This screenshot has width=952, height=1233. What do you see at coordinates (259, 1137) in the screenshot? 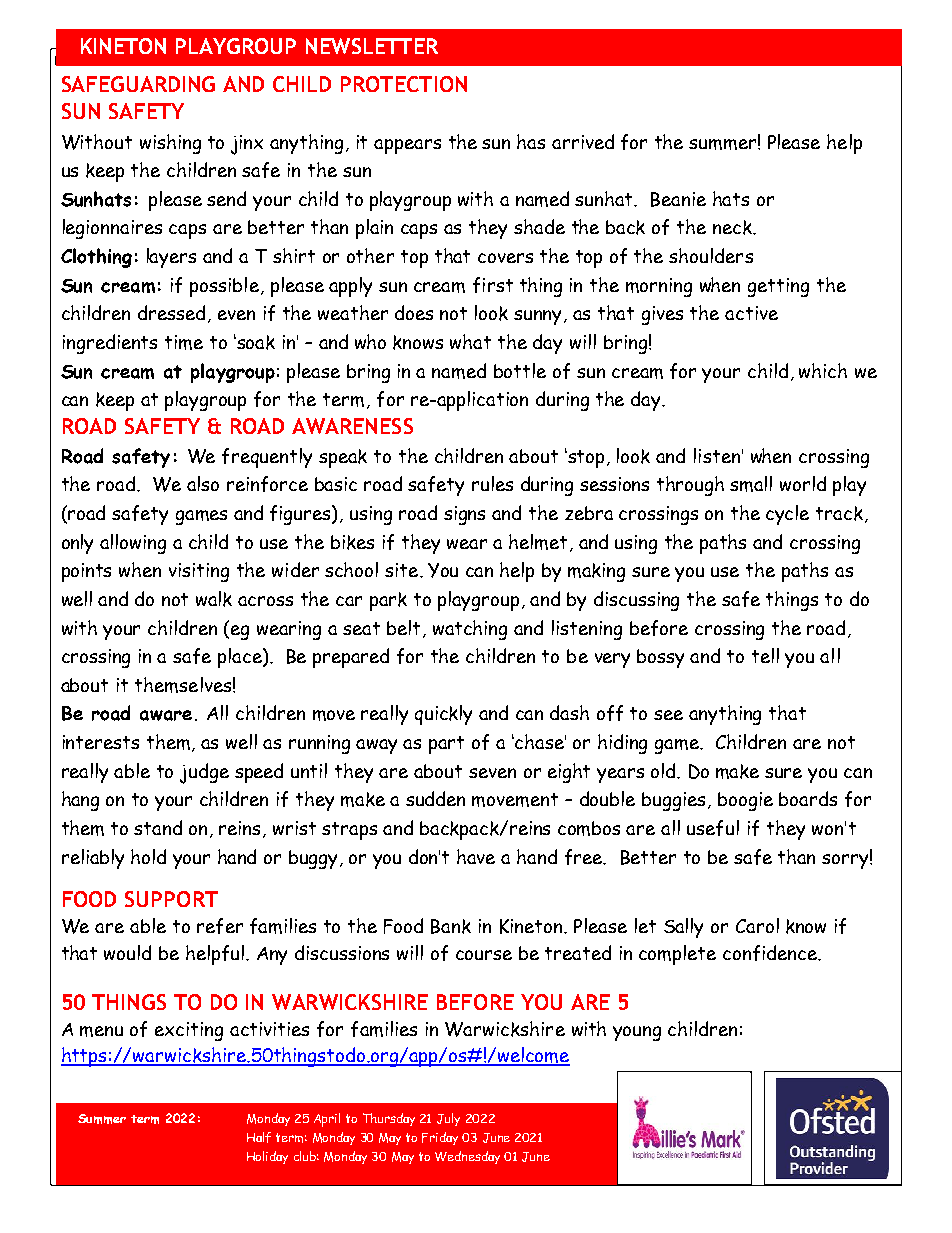
I see `Half` at bounding box center [259, 1137].
